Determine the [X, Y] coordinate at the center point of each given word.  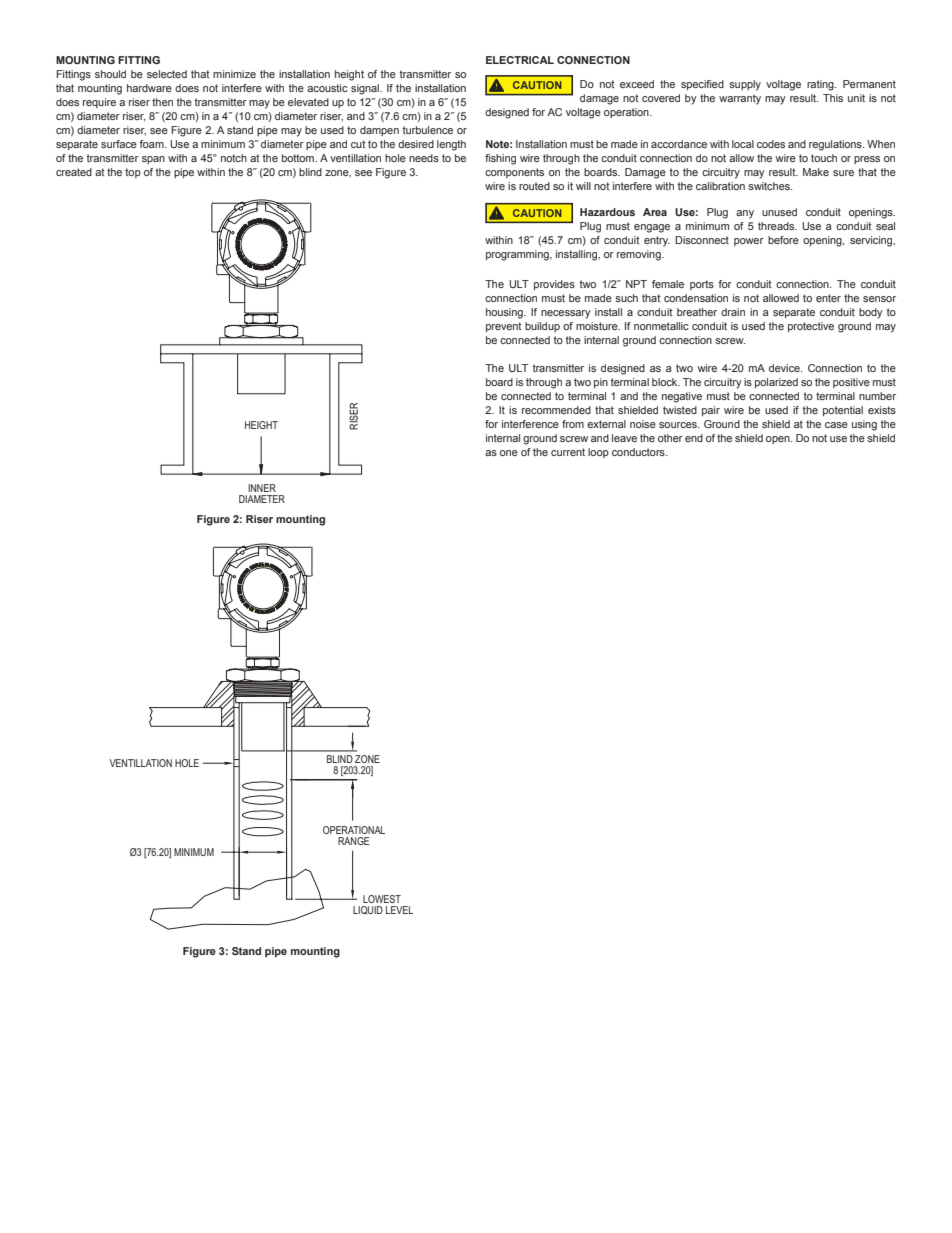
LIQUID [368, 910]
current [568, 452]
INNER [262, 488]
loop [598, 453]
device [785, 368]
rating [821, 85]
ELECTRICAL [520, 60]
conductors [639, 452]
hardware [149, 88]
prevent [504, 327]
